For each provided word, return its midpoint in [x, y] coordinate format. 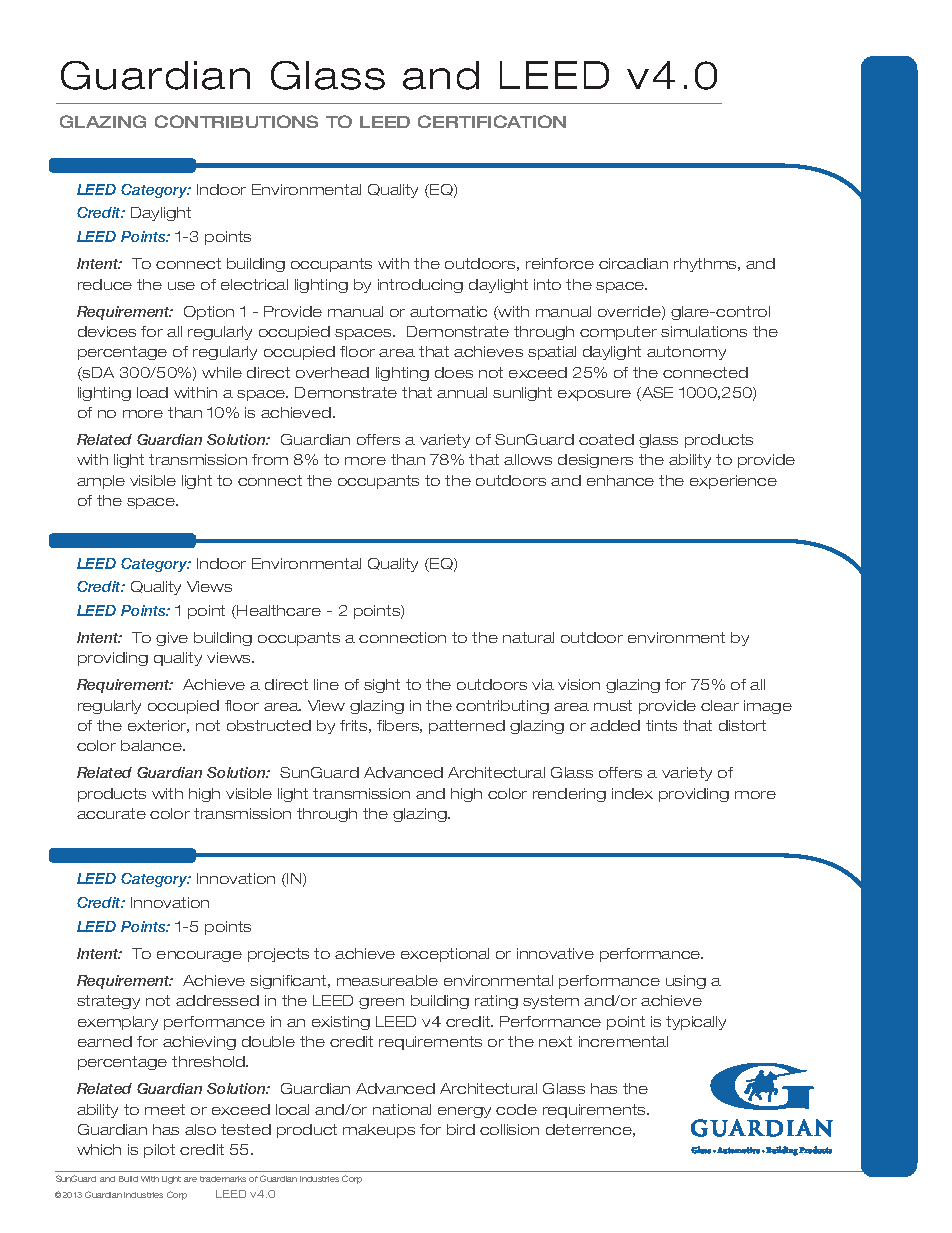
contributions [236, 121]
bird [461, 1129]
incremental [623, 1041]
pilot [159, 1151]
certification [492, 121]
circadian [633, 263]
